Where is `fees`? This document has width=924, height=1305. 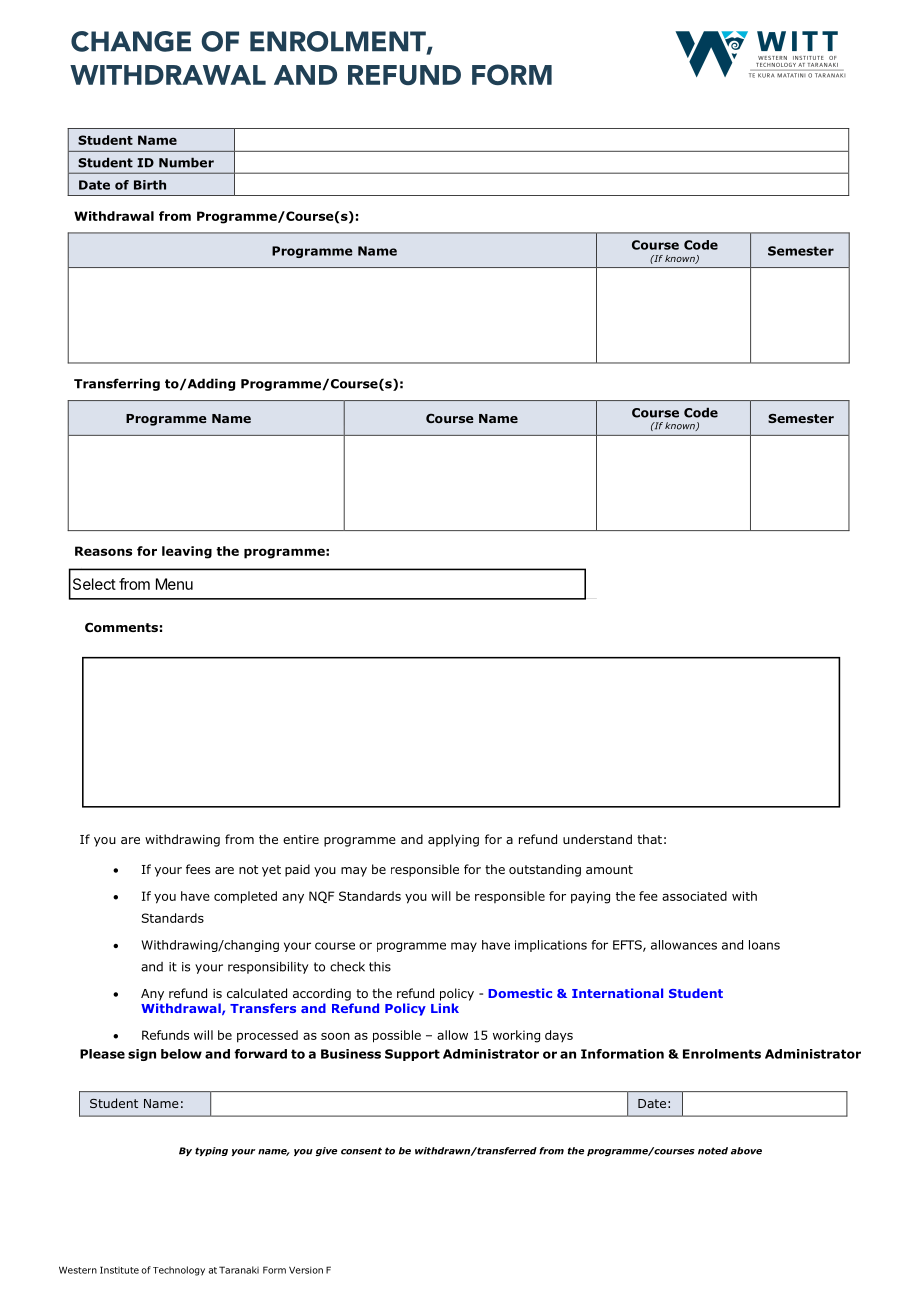
fees is located at coordinates (198, 869).
